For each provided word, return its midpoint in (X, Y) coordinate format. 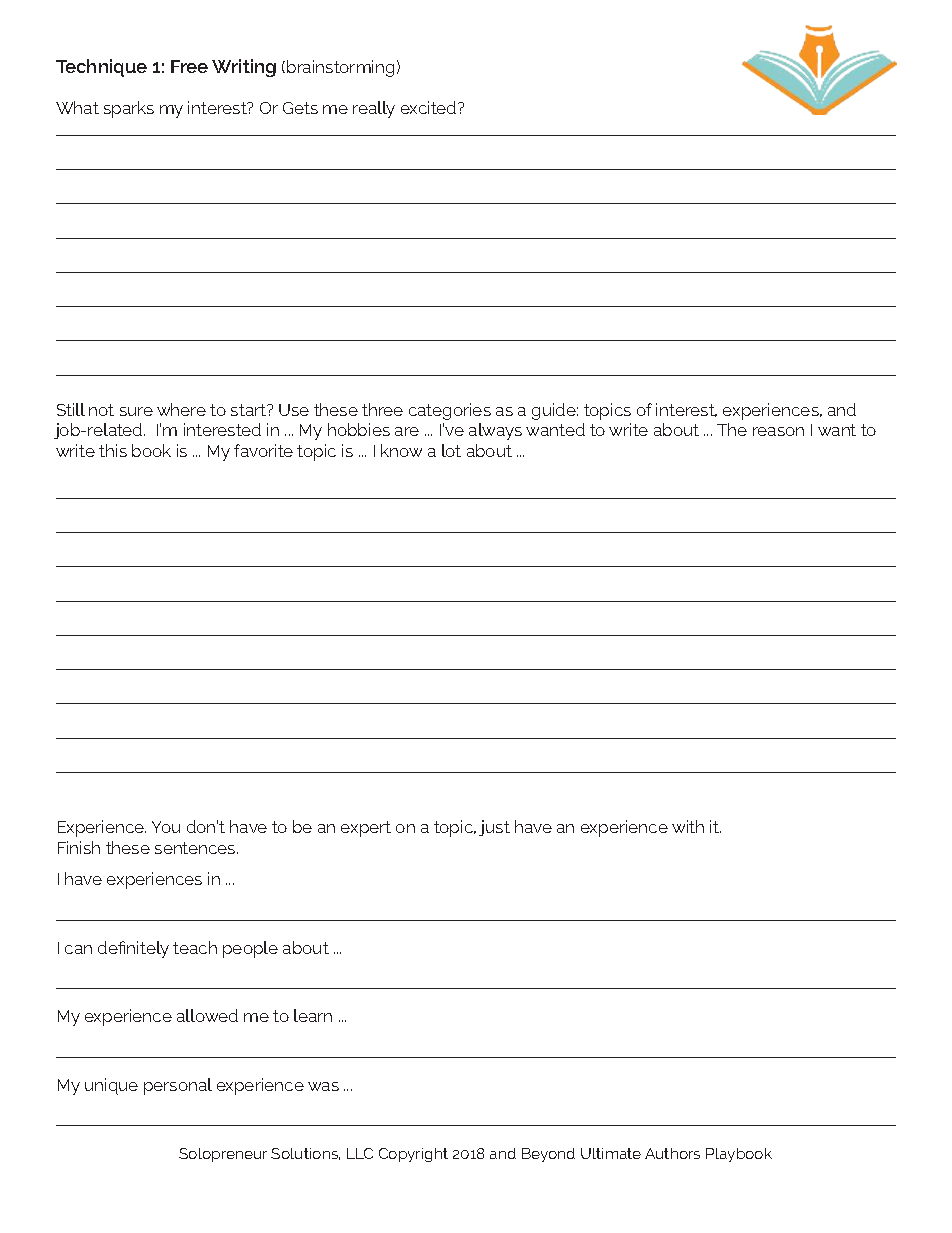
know (401, 450)
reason (778, 431)
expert (366, 829)
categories (450, 411)
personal (178, 1086)
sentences (196, 848)
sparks (129, 109)
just (494, 828)
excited (430, 107)
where (181, 409)
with (688, 826)
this (113, 450)
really (374, 109)
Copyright (413, 1155)
